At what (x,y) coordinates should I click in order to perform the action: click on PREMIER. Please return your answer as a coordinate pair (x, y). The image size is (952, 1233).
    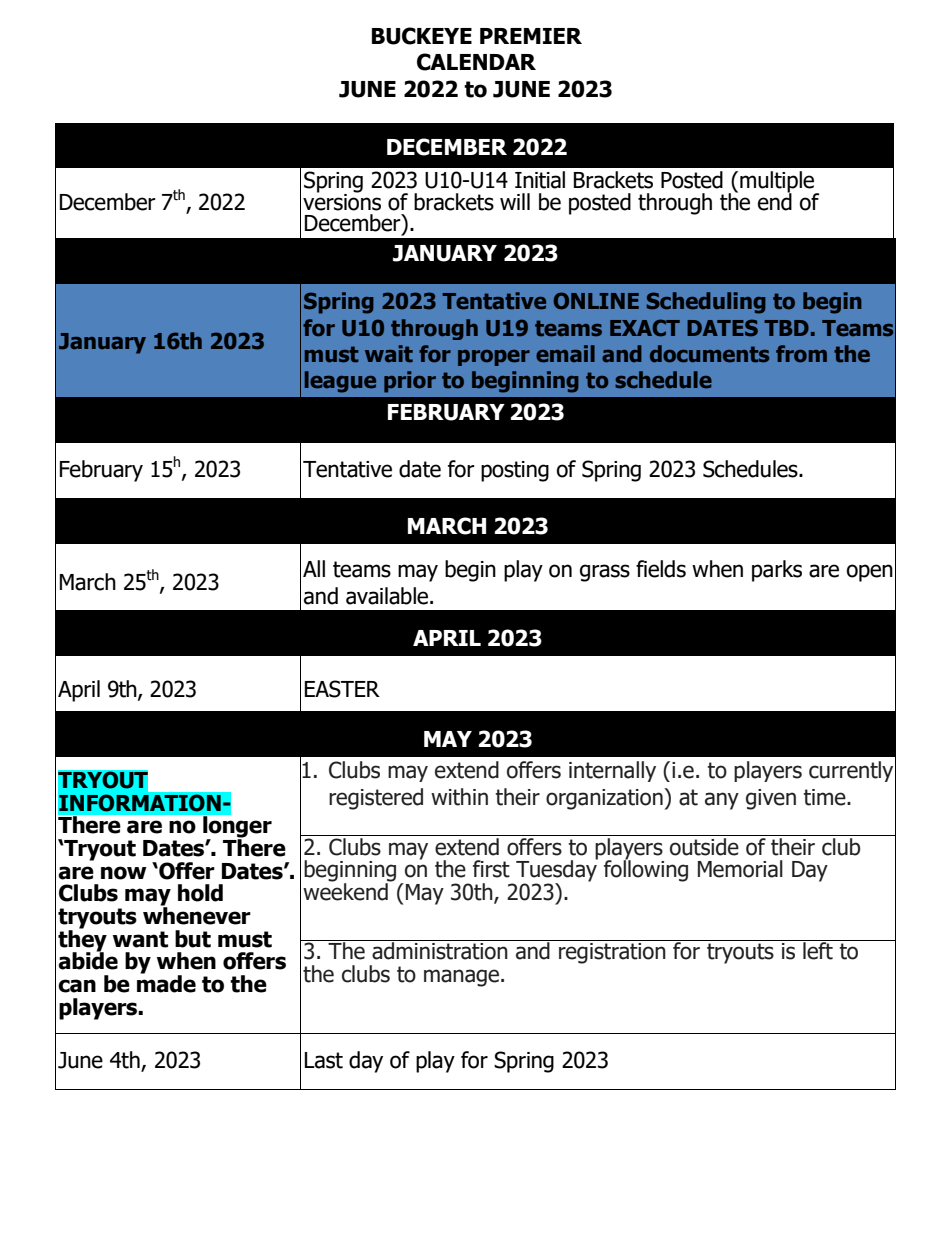
    Looking at the image, I should click on (531, 36).
